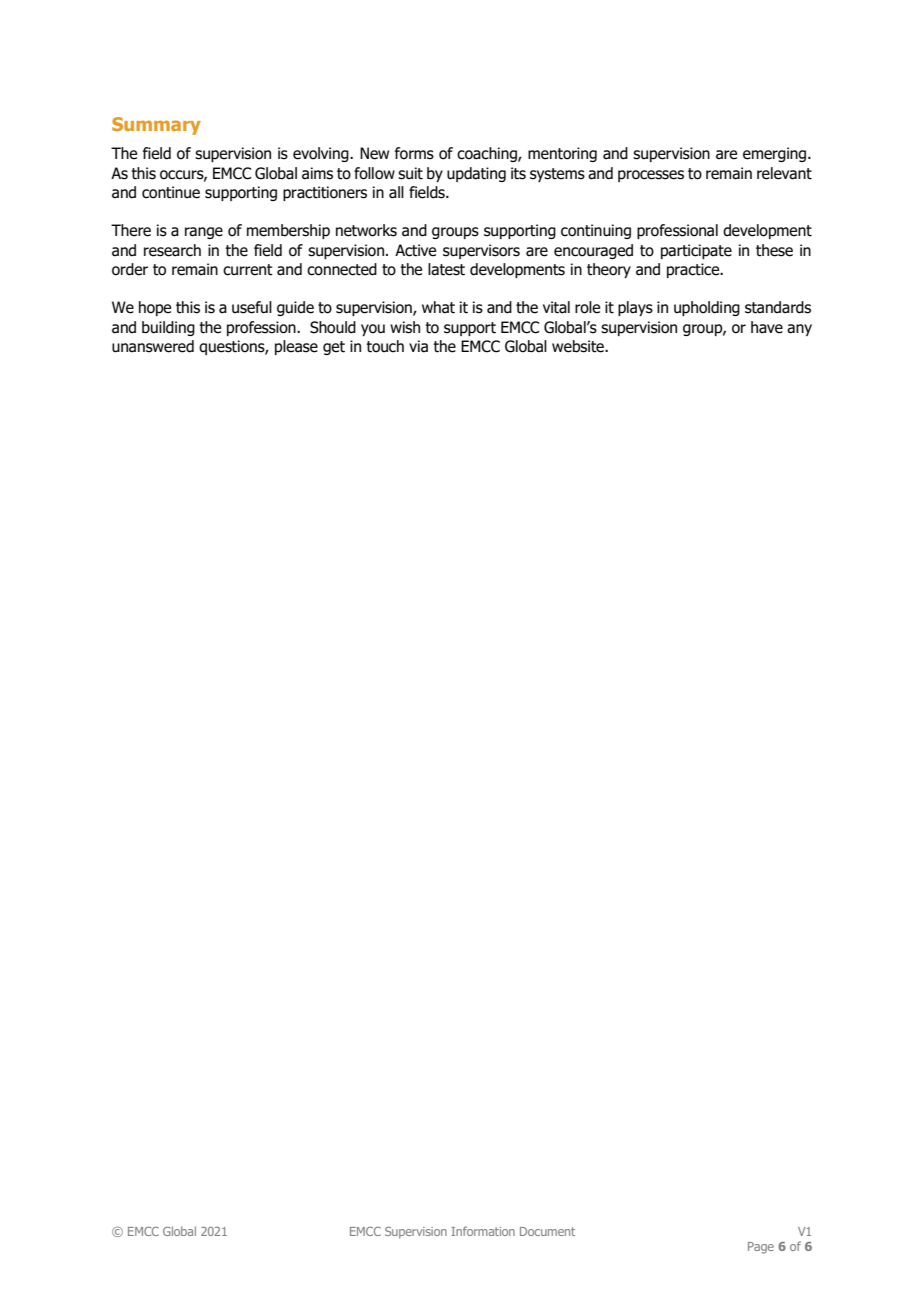  What do you see at coordinates (483, 1231) in the image?
I see `Information` at bounding box center [483, 1231].
